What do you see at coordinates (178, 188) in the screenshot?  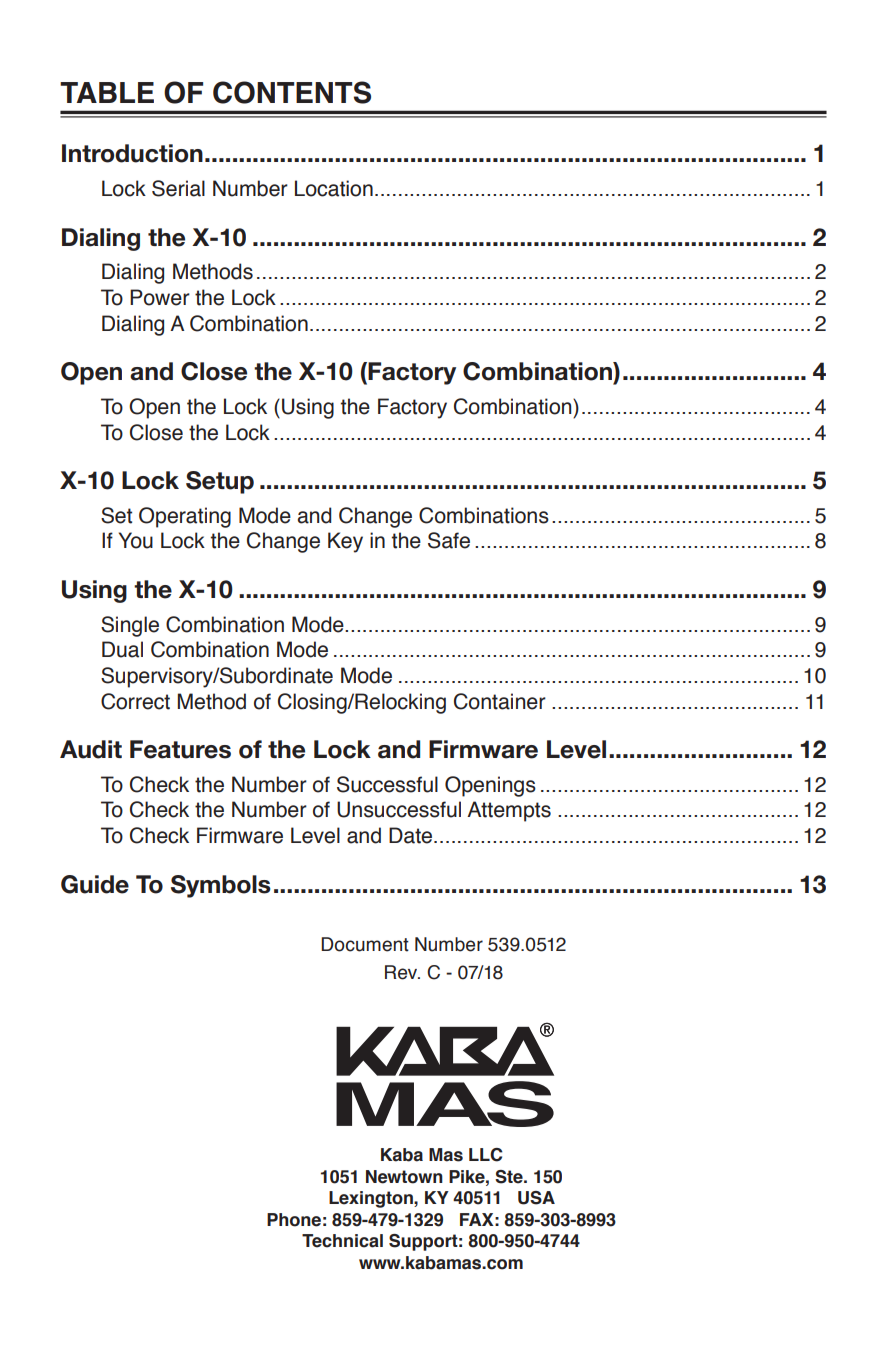 I see `Serial` at bounding box center [178, 188].
